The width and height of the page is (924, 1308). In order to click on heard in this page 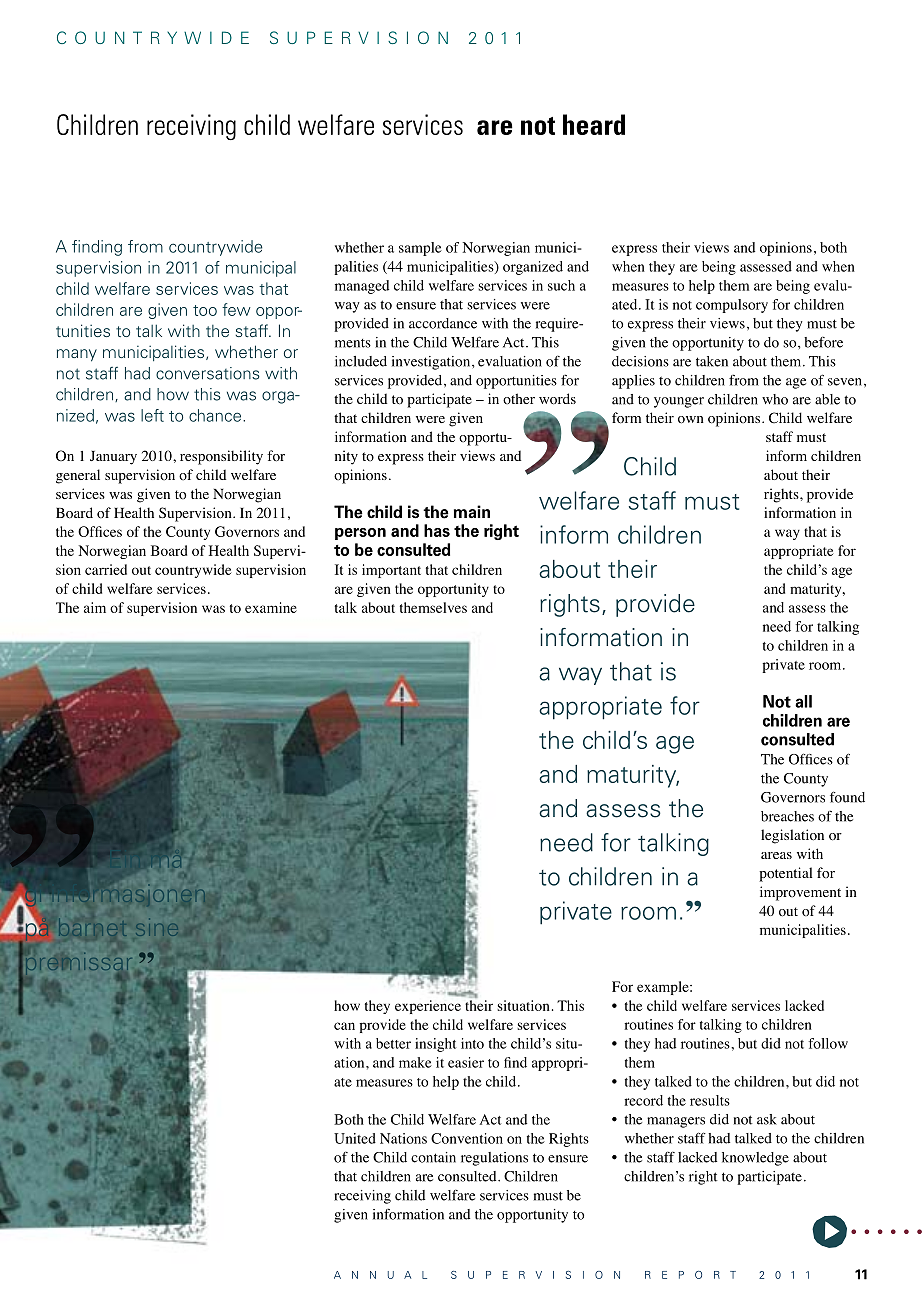, I will do `click(594, 124)`.
